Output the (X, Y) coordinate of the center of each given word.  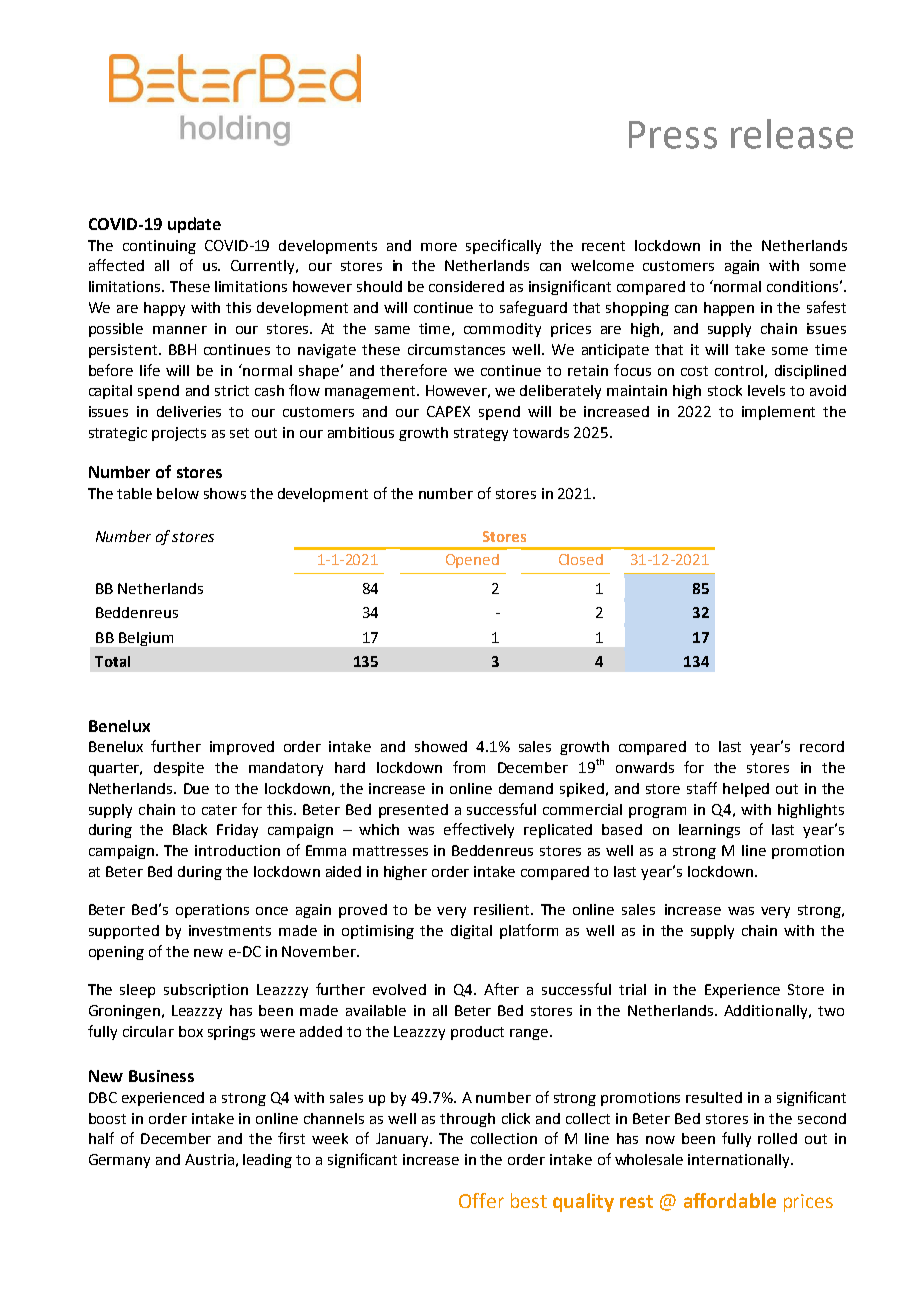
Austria (209, 1159)
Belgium (146, 639)
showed (441, 746)
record (822, 746)
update (194, 225)
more (439, 247)
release (792, 134)
